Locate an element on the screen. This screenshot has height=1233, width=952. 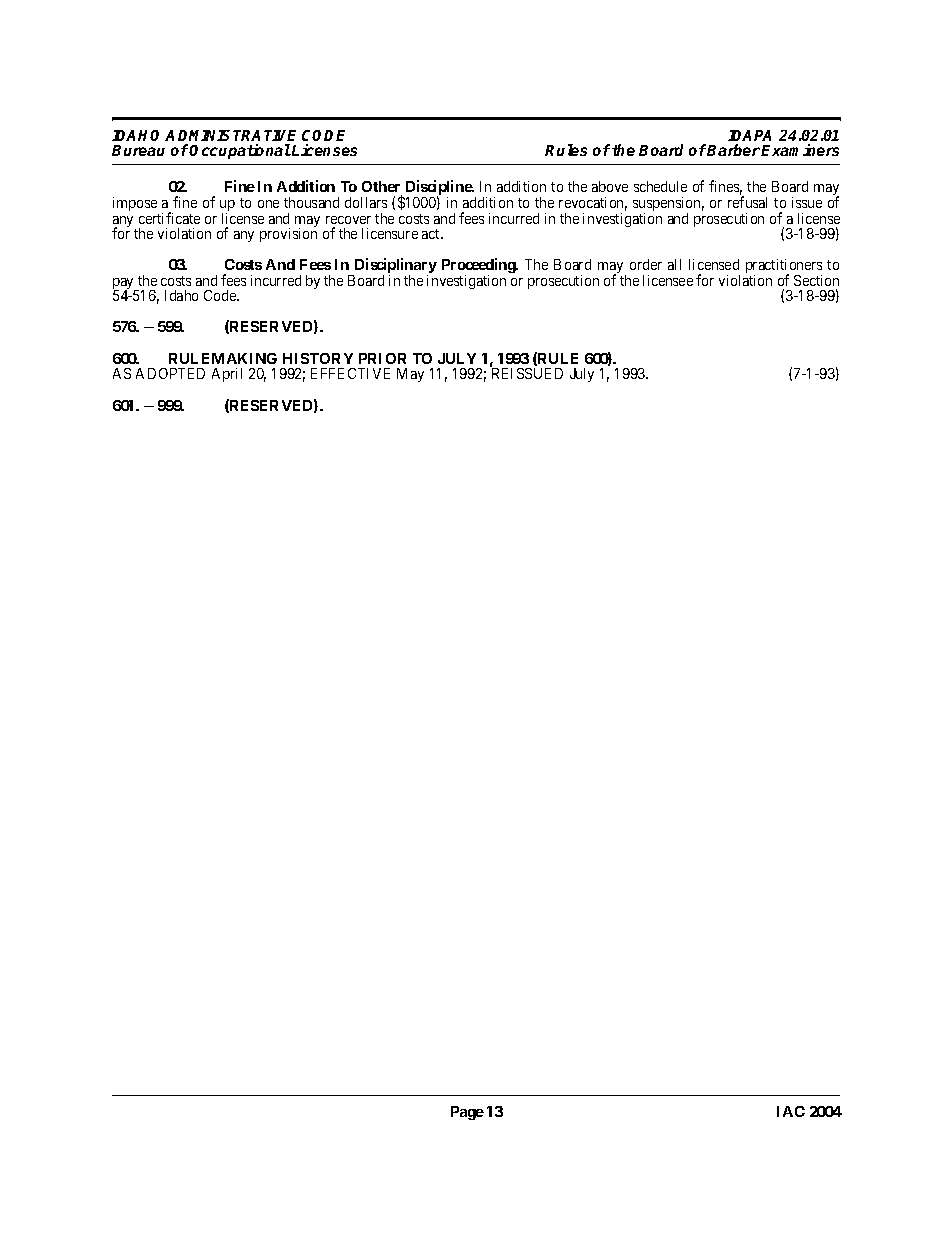
Page is located at coordinates (467, 1113).
